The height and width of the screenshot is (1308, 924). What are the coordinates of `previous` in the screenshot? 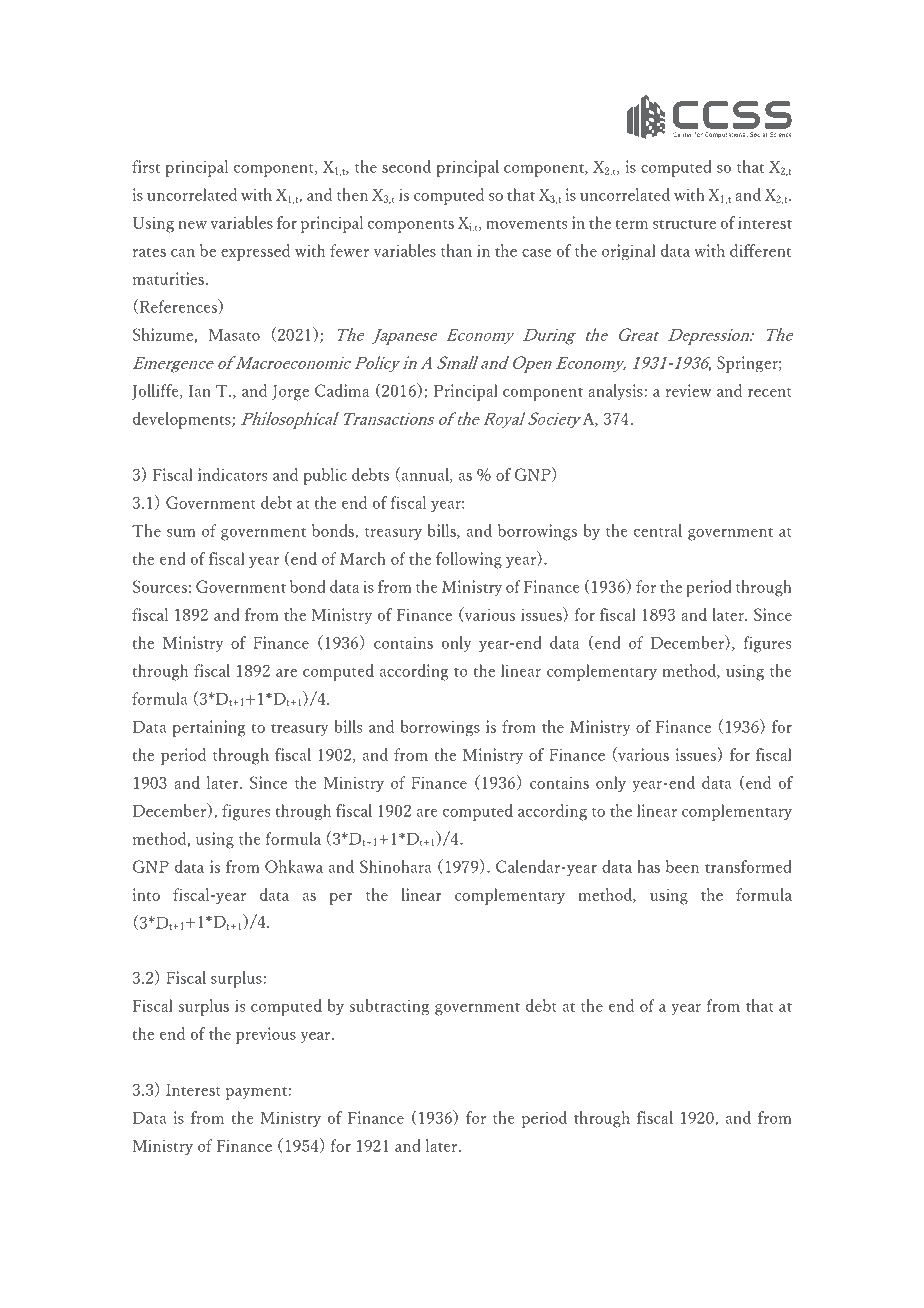 It's located at (266, 1035).
